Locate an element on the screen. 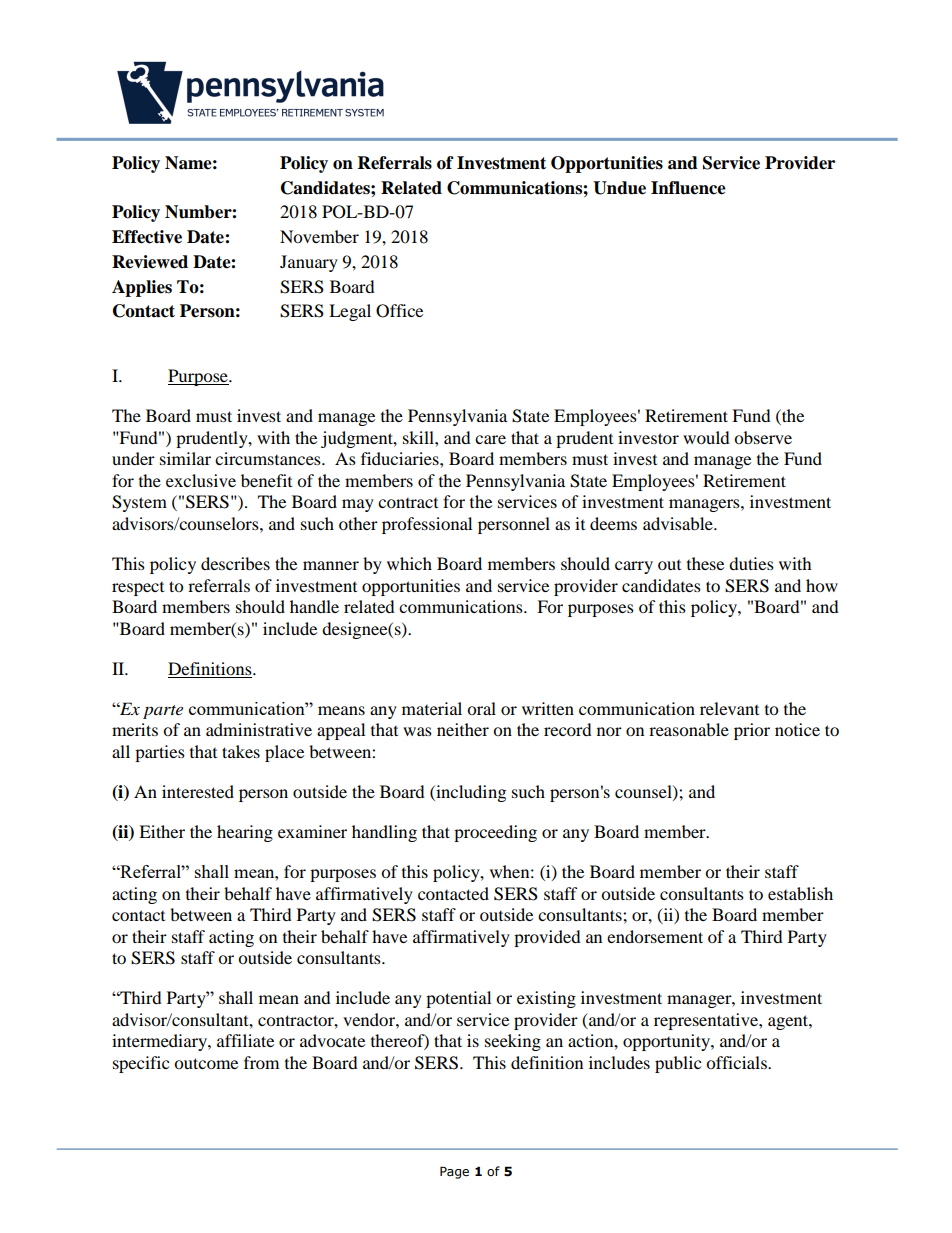 Image resolution: width=952 pixels, height=1233 pixels. establish is located at coordinates (800, 893).
